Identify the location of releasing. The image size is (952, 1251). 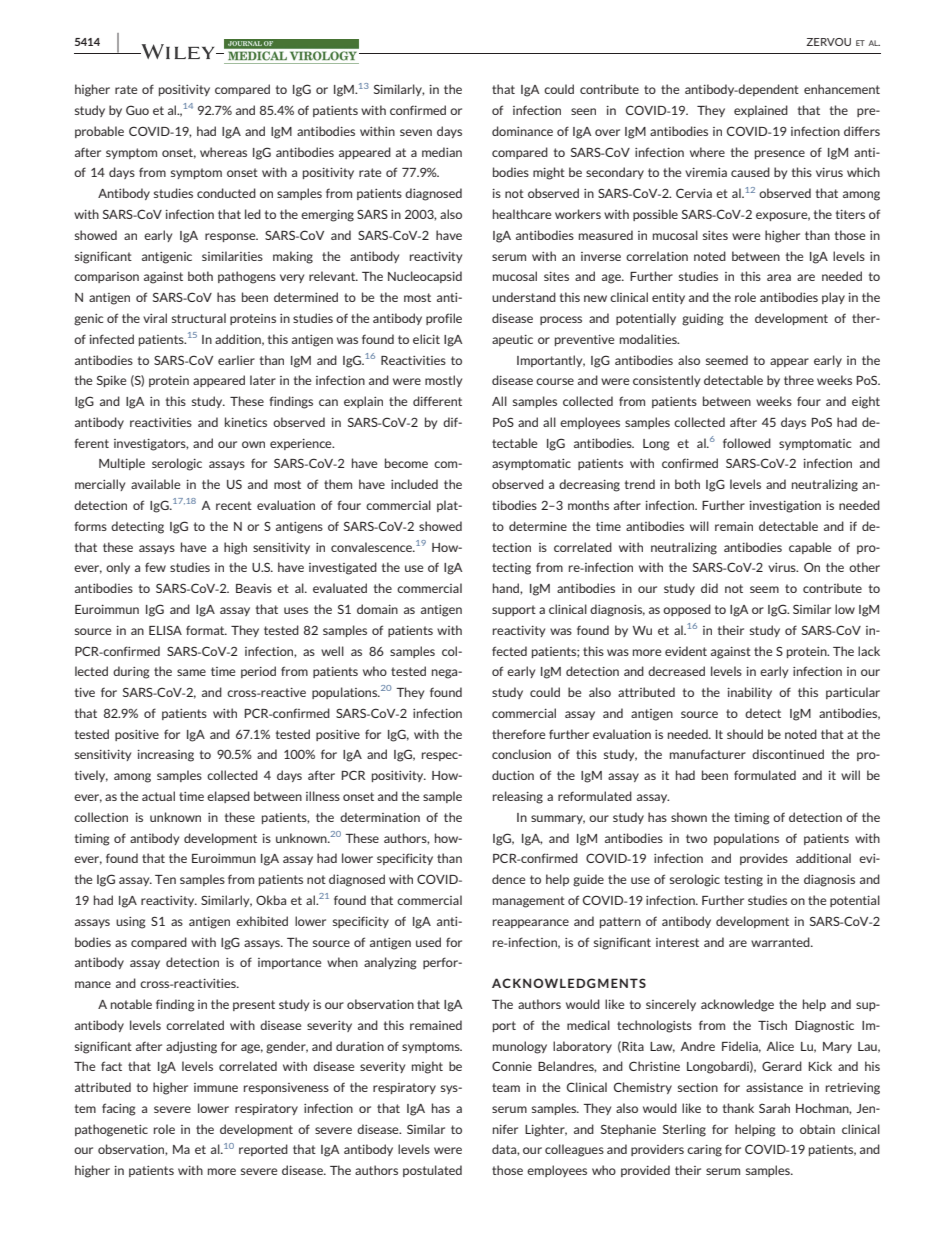
(518, 797).
